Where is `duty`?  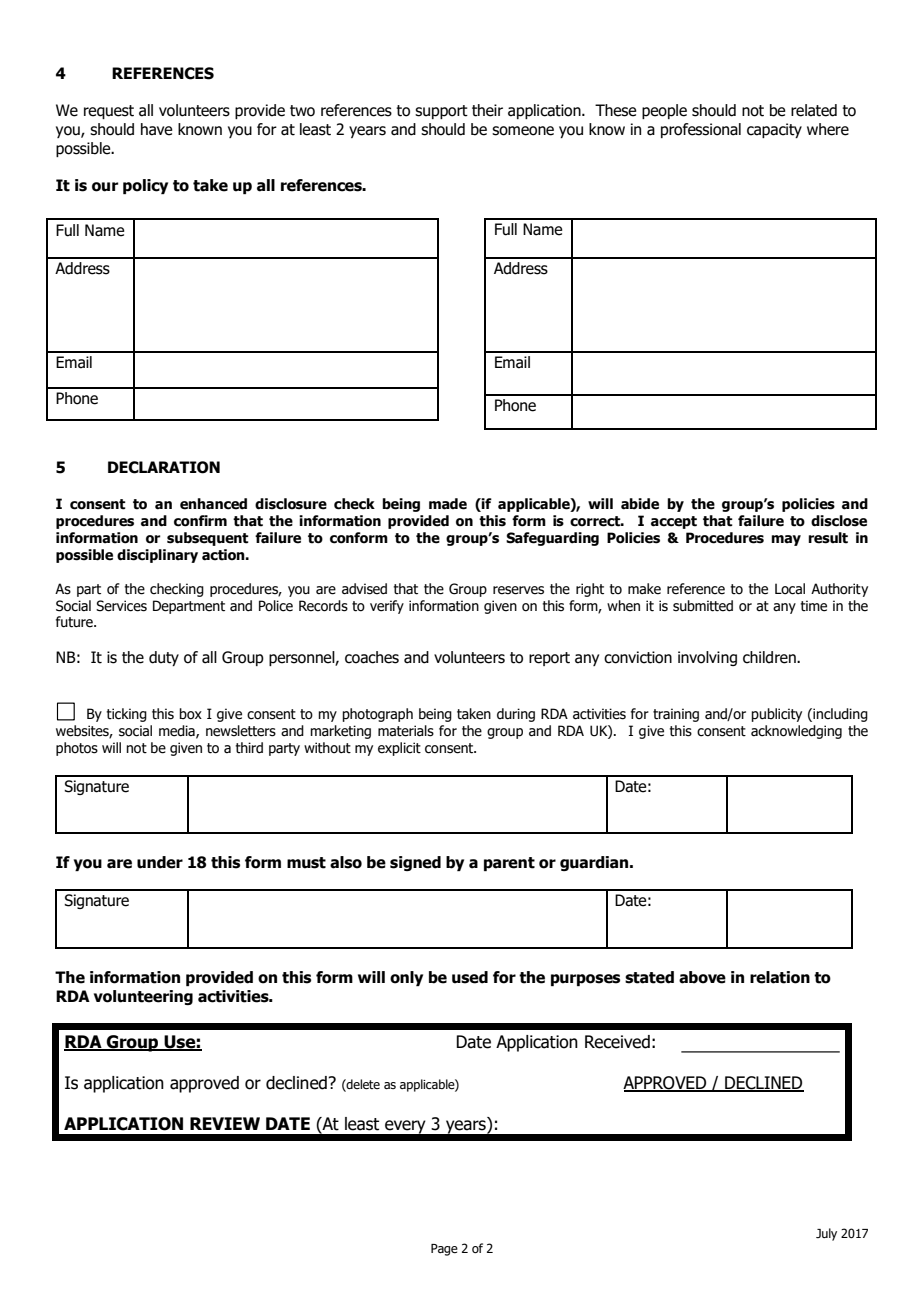 duty is located at coordinates (164, 658).
